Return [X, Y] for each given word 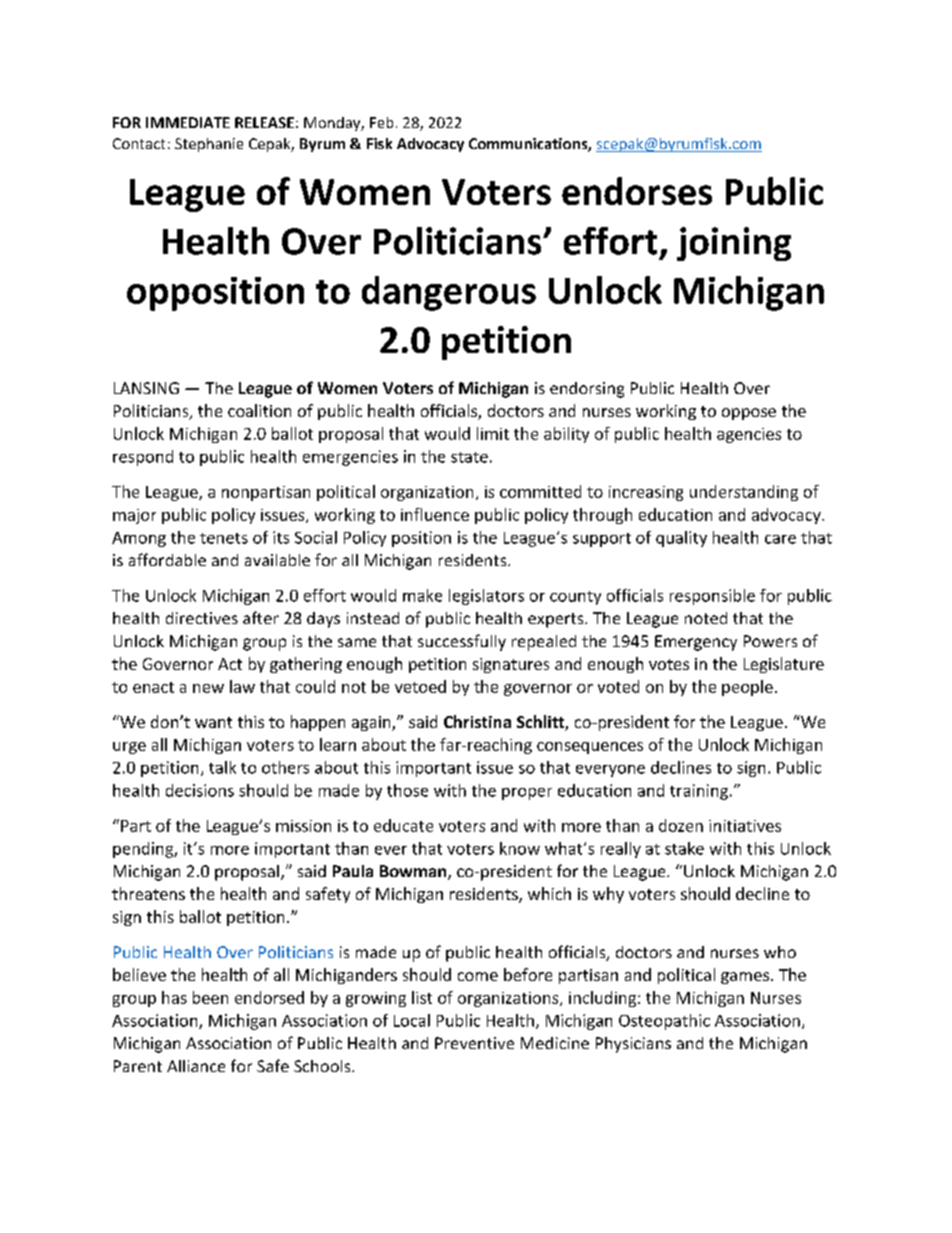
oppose [749, 414]
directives [202, 618]
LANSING [146, 388]
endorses [637, 191]
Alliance [196, 1066]
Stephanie [209, 145]
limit [493, 433]
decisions [200, 790]
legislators [486, 597]
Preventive [474, 1043]
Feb [381, 122]
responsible [712, 597]
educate [403, 825]
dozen [681, 825]
